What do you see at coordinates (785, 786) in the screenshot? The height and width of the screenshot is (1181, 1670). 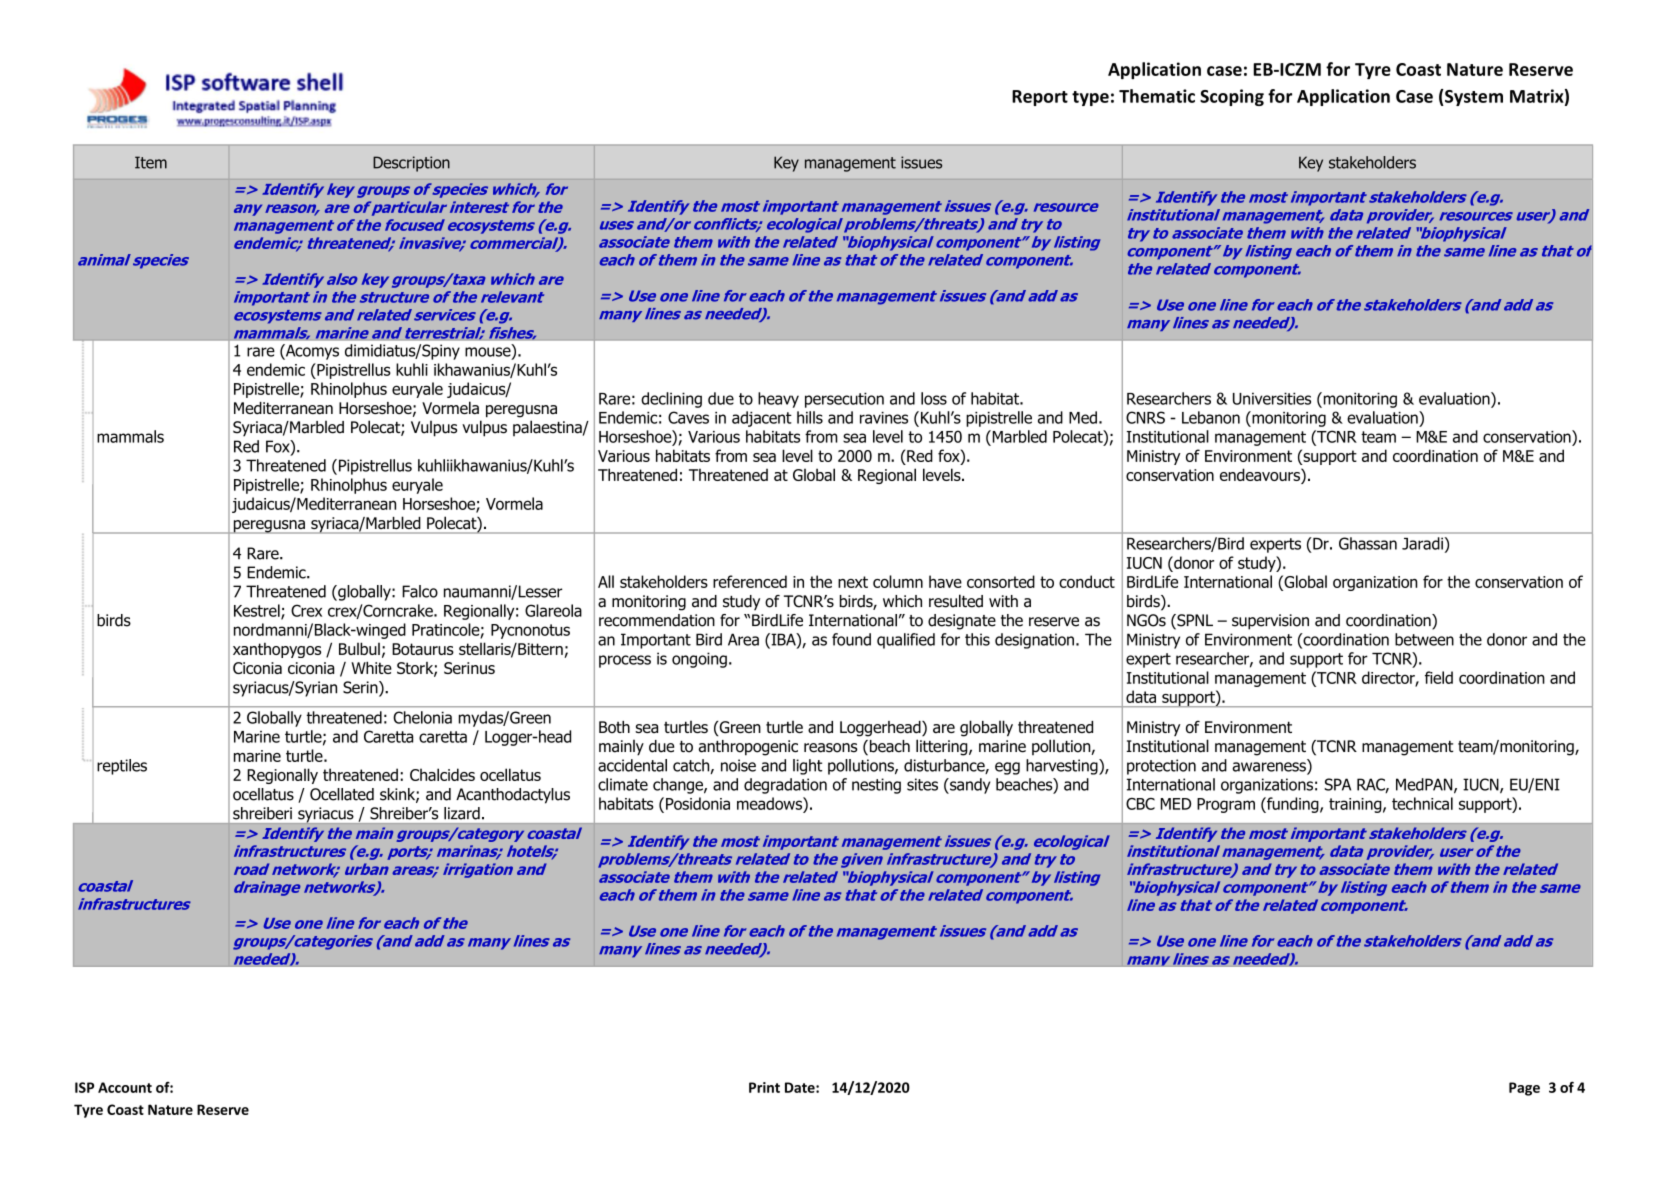 I see `degradation` at bounding box center [785, 786].
